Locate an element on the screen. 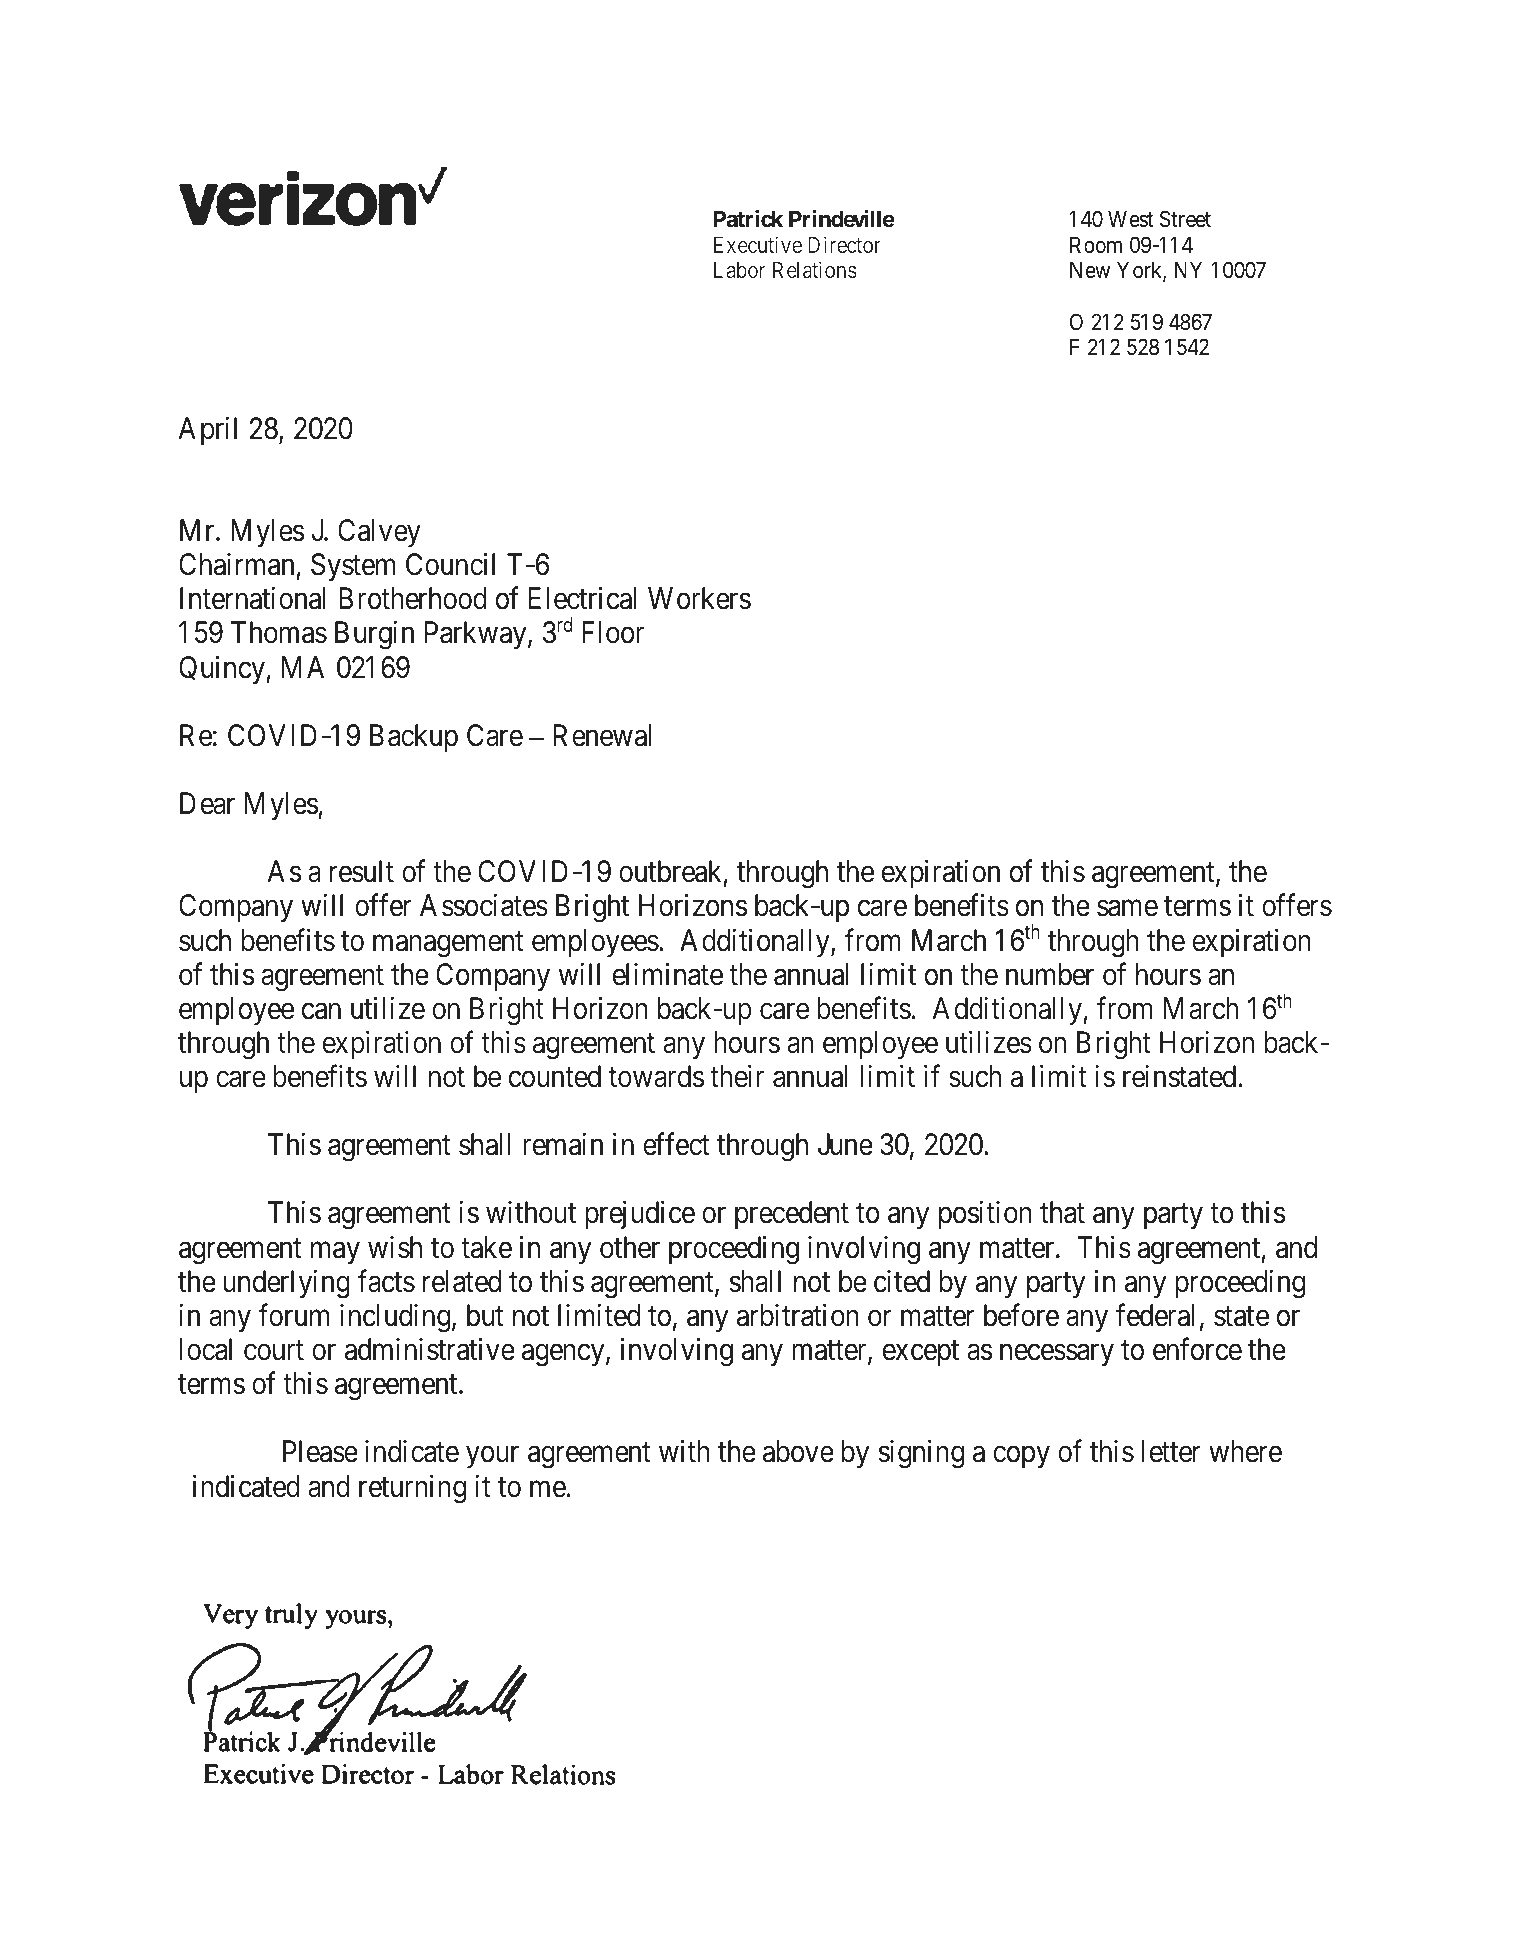 The width and height of the screenshot is (1514, 1959). Electrical is located at coordinates (583, 598).
